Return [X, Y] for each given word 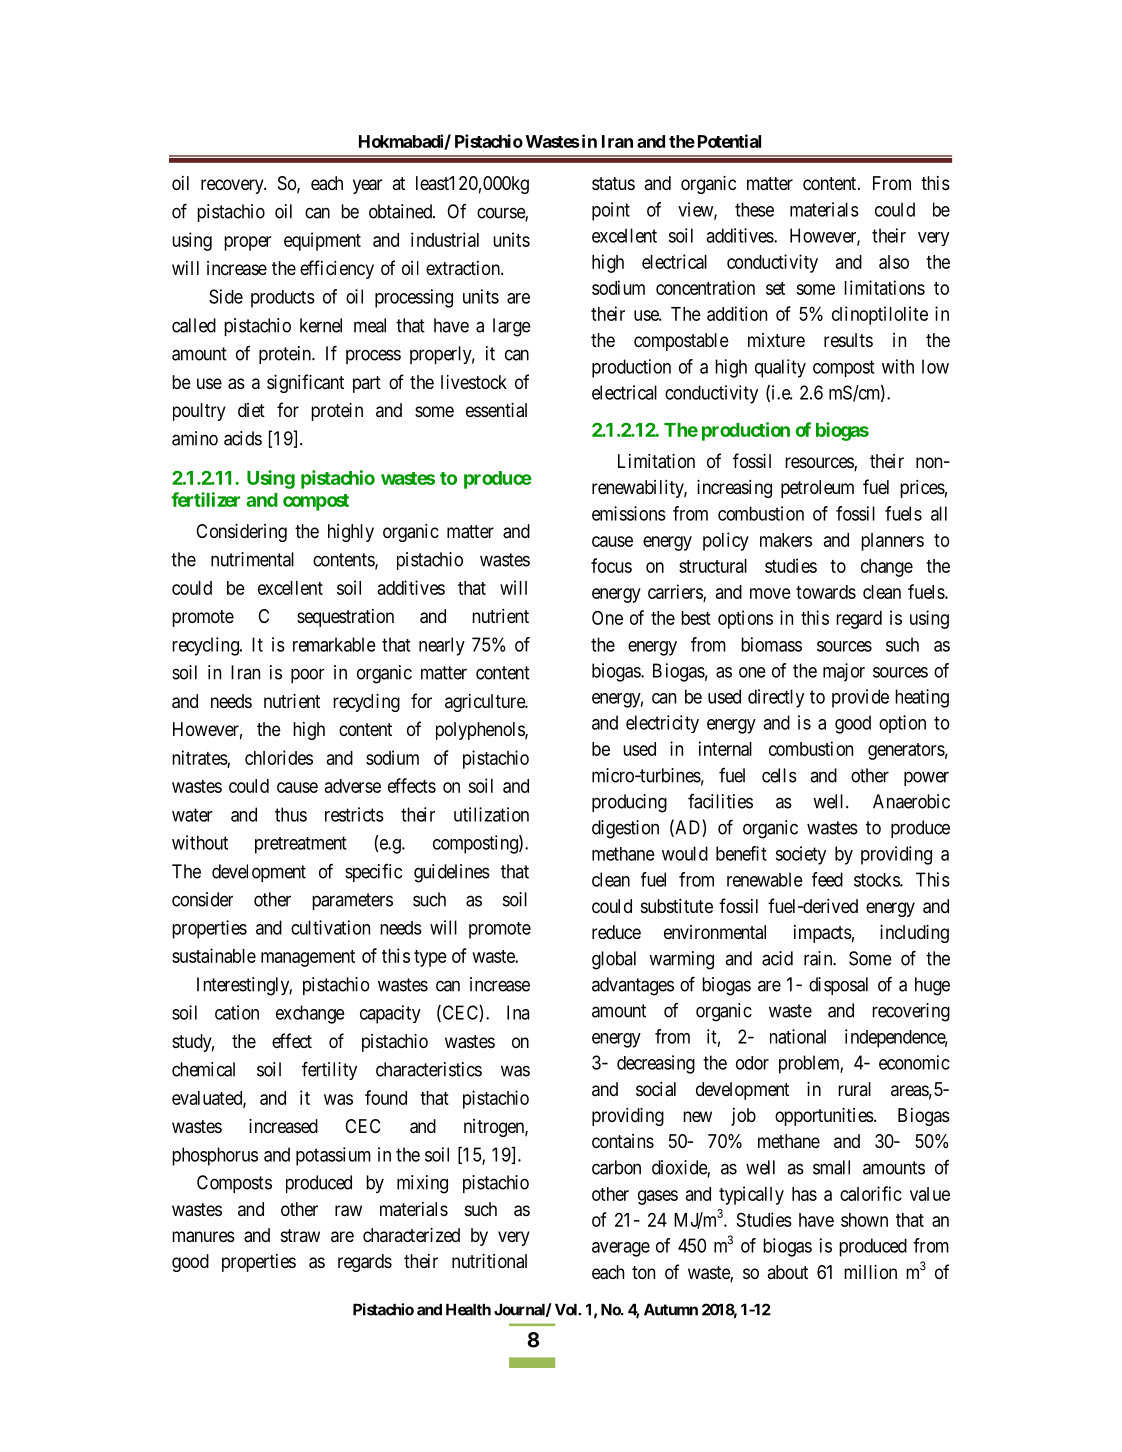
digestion [625, 829]
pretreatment [301, 845]
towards [826, 592]
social [656, 1089]
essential [496, 410]
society [801, 855]
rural [854, 1089]
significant [305, 383]
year [368, 186]
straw [300, 1235]
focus [611, 565]
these [754, 209]
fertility [329, 1070]
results [848, 340]
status [613, 184]
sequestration [345, 618]
